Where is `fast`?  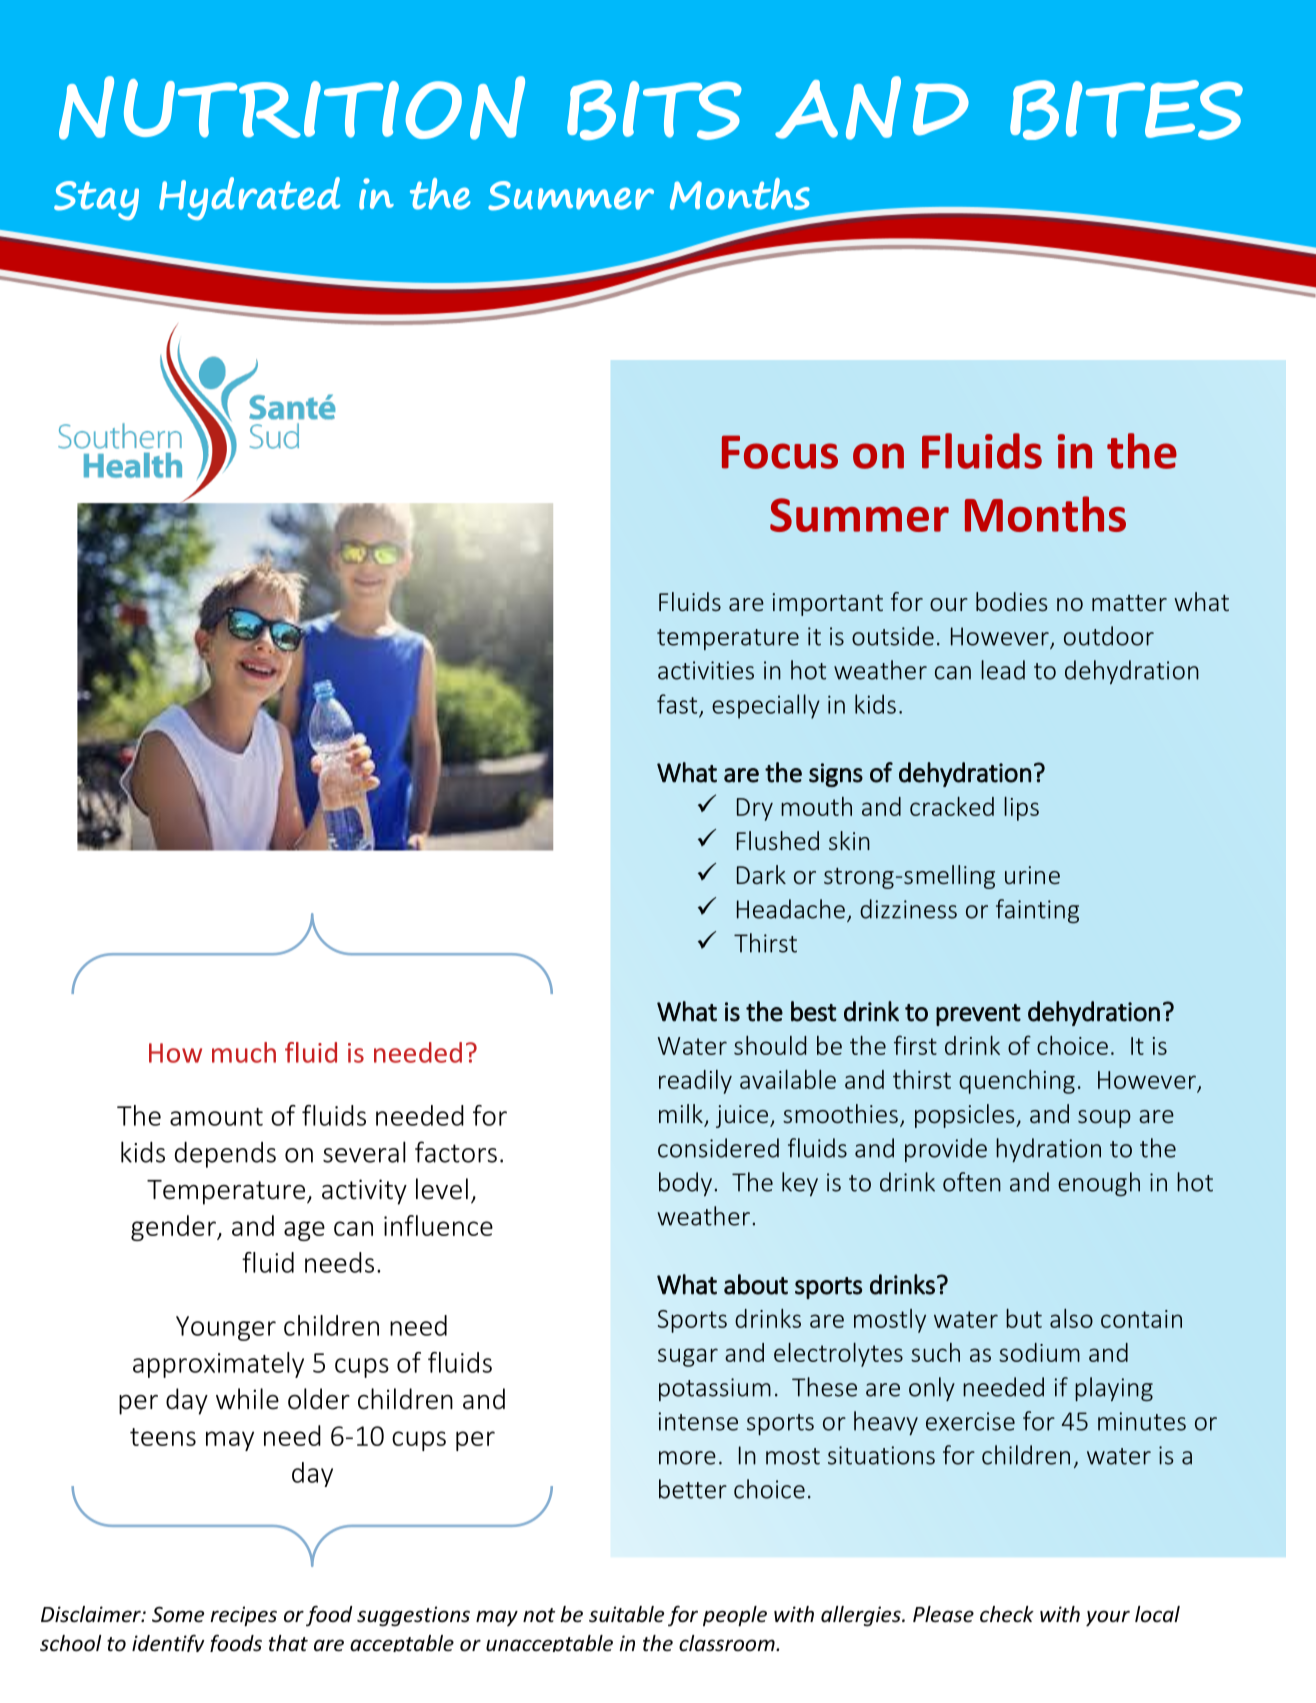 fast is located at coordinates (677, 704).
